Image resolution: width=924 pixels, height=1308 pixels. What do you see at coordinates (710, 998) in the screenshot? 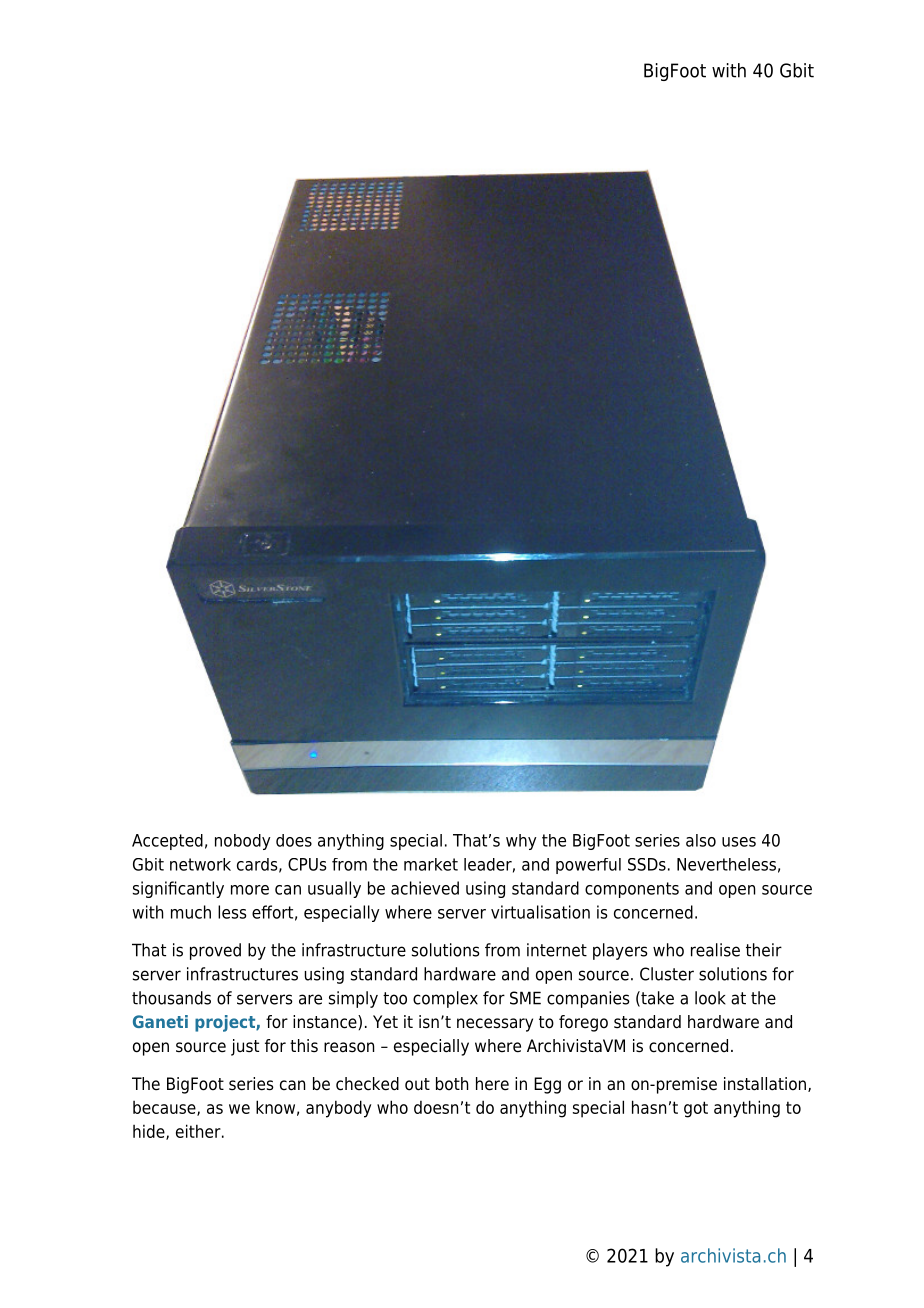
I see `look` at bounding box center [710, 998].
